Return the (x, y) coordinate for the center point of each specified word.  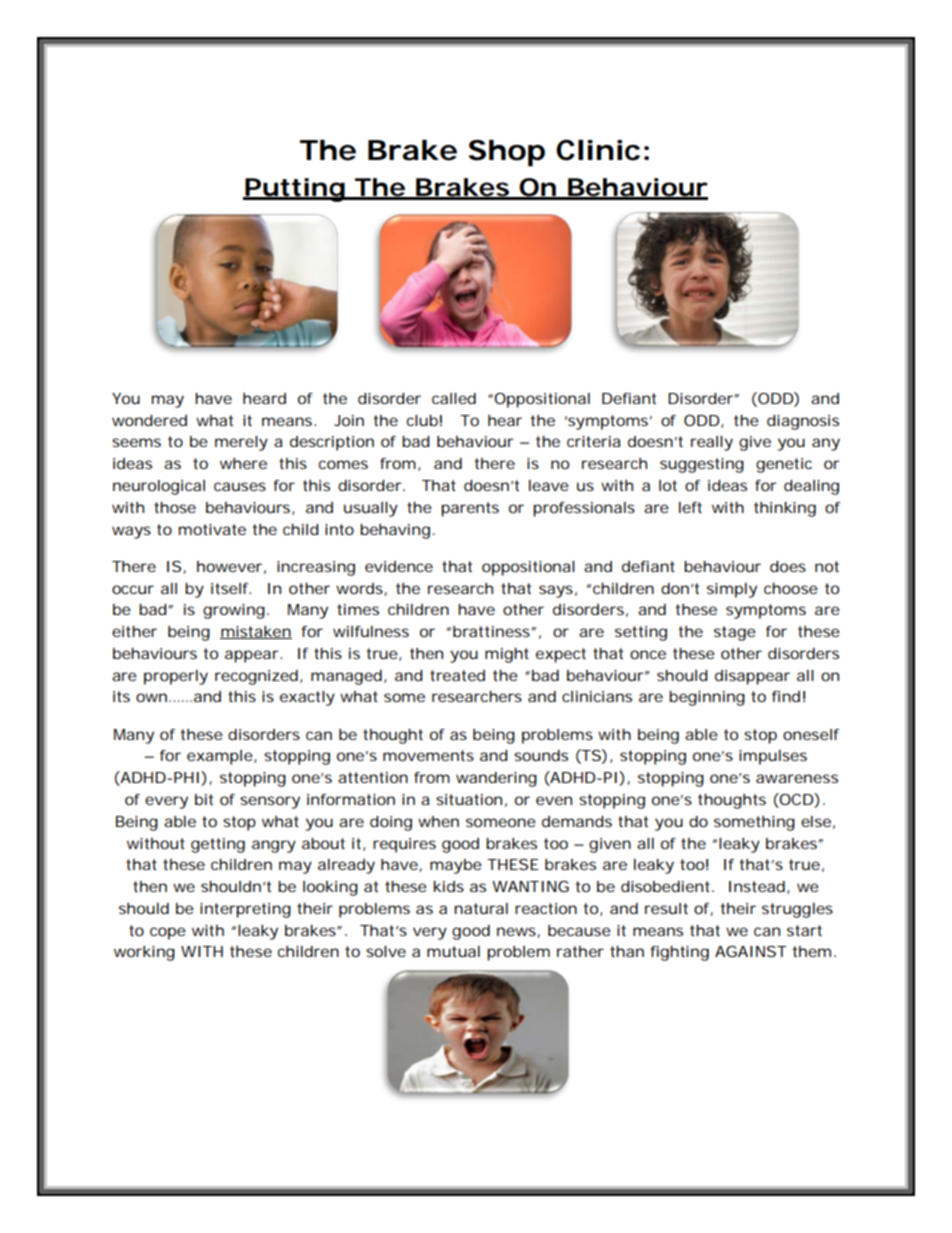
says (556, 591)
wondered (149, 420)
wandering (496, 779)
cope (168, 933)
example (220, 757)
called (454, 398)
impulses (773, 757)
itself (231, 588)
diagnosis (803, 422)
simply (732, 590)
